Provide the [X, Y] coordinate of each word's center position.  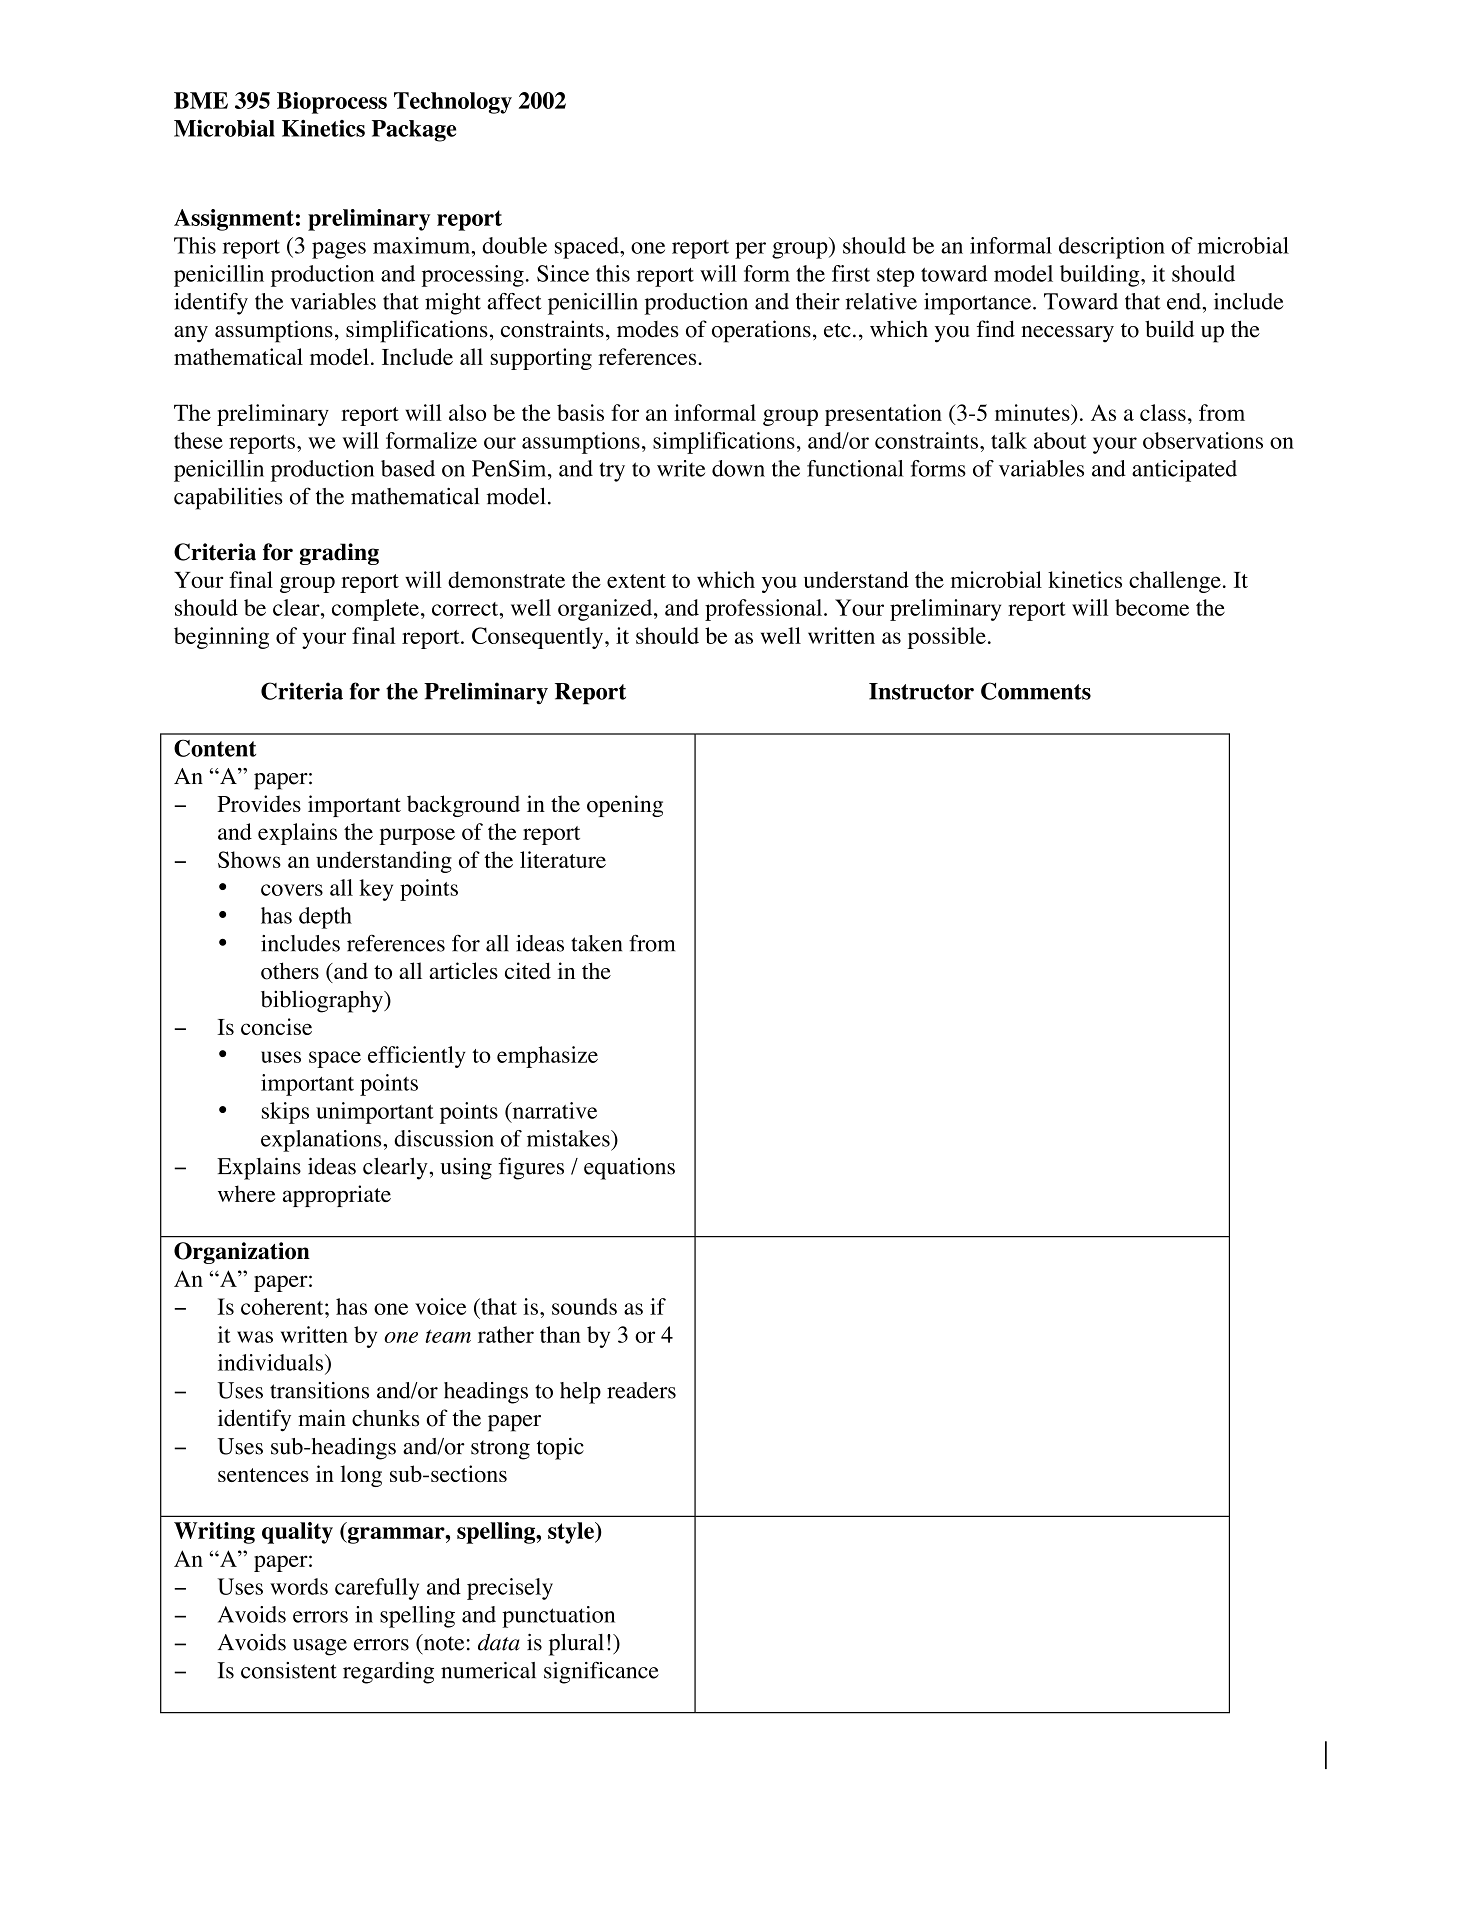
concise [276, 1026]
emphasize [547, 1057]
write [681, 468]
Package [414, 131]
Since [563, 273]
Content [215, 748]
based [408, 468]
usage [320, 1647]
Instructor [921, 691]
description [1112, 248]
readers [641, 1390]
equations [629, 1169]
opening [625, 806]
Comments [1036, 691]
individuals [272, 1362]
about [1060, 440]
